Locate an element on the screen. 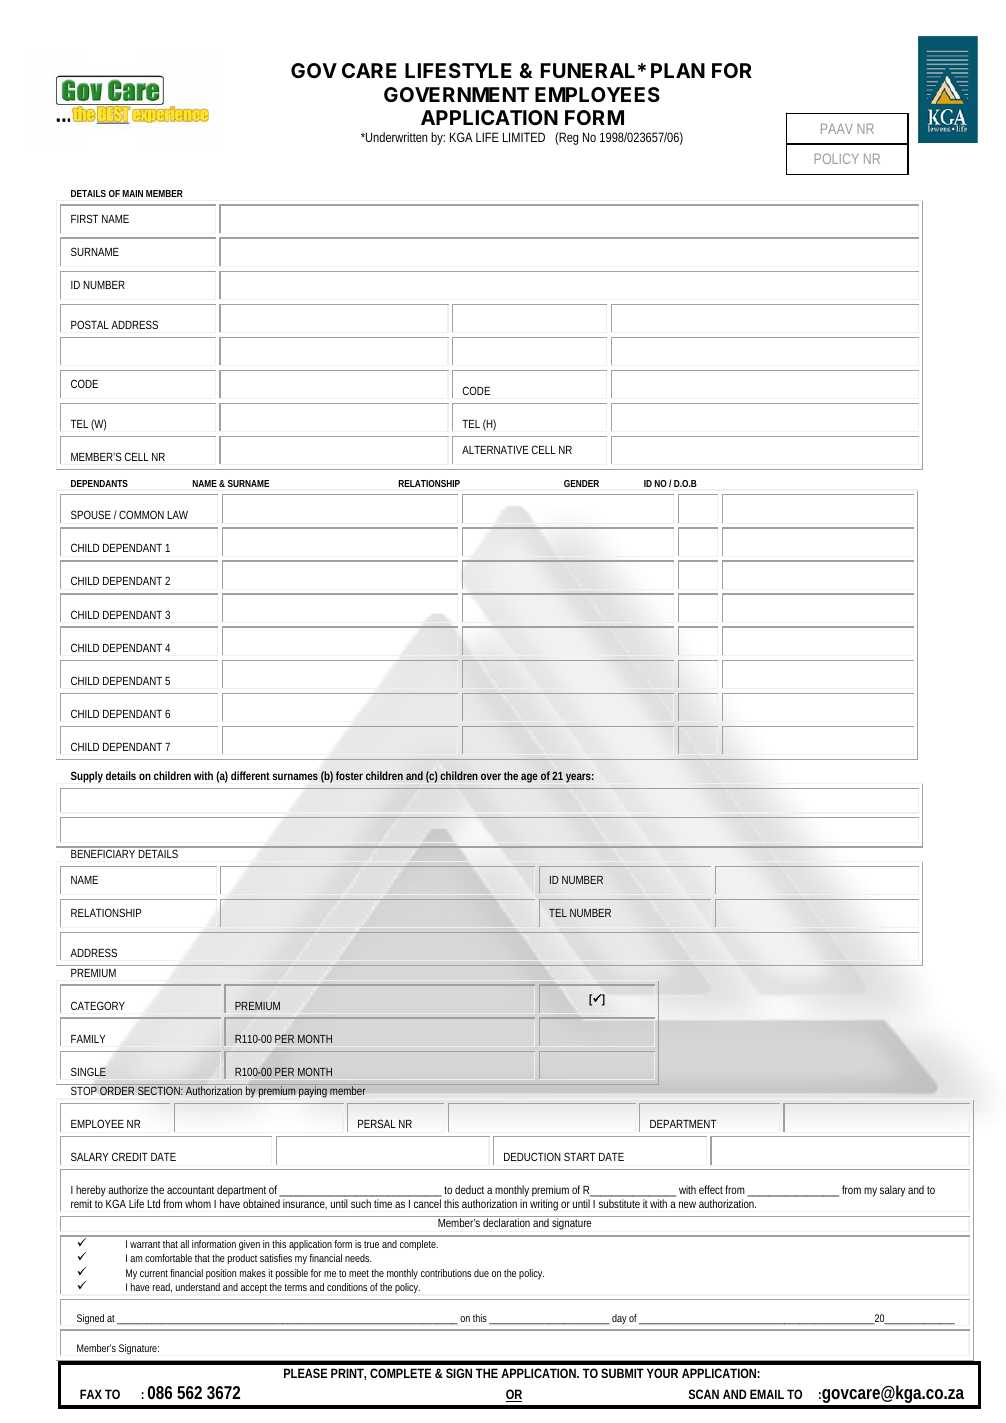 The image size is (1006, 1423). ALTERNATIVE is located at coordinates (495, 450).
